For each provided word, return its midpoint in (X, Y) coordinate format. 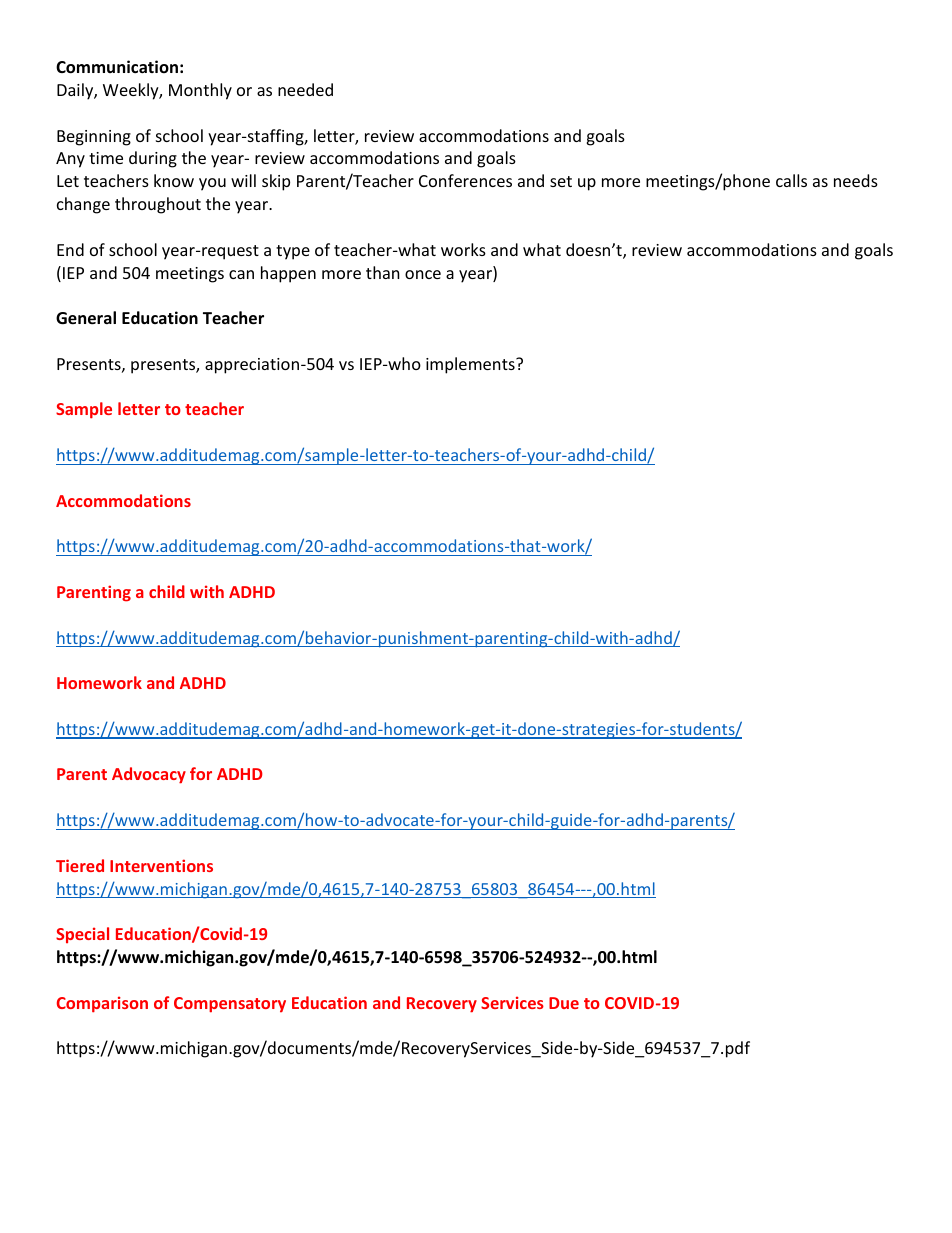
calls (791, 180)
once (423, 274)
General (86, 318)
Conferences (465, 180)
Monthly (200, 91)
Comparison (102, 1004)
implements (471, 365)
